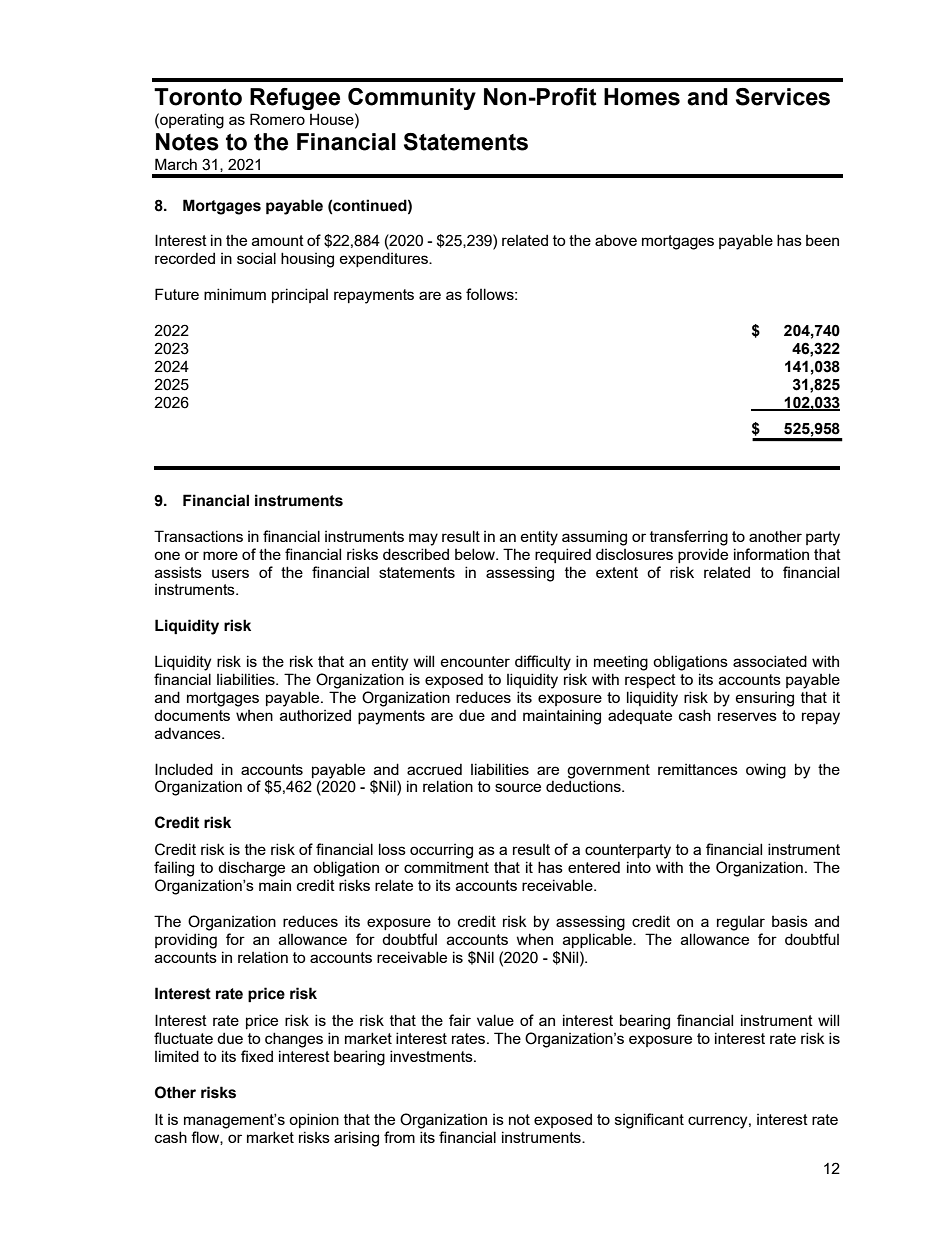 The width and height of the screenshot is (952, 1233). Describe the element at coordinates (783, 97) in the screenshot. I see `Services` at that location.
